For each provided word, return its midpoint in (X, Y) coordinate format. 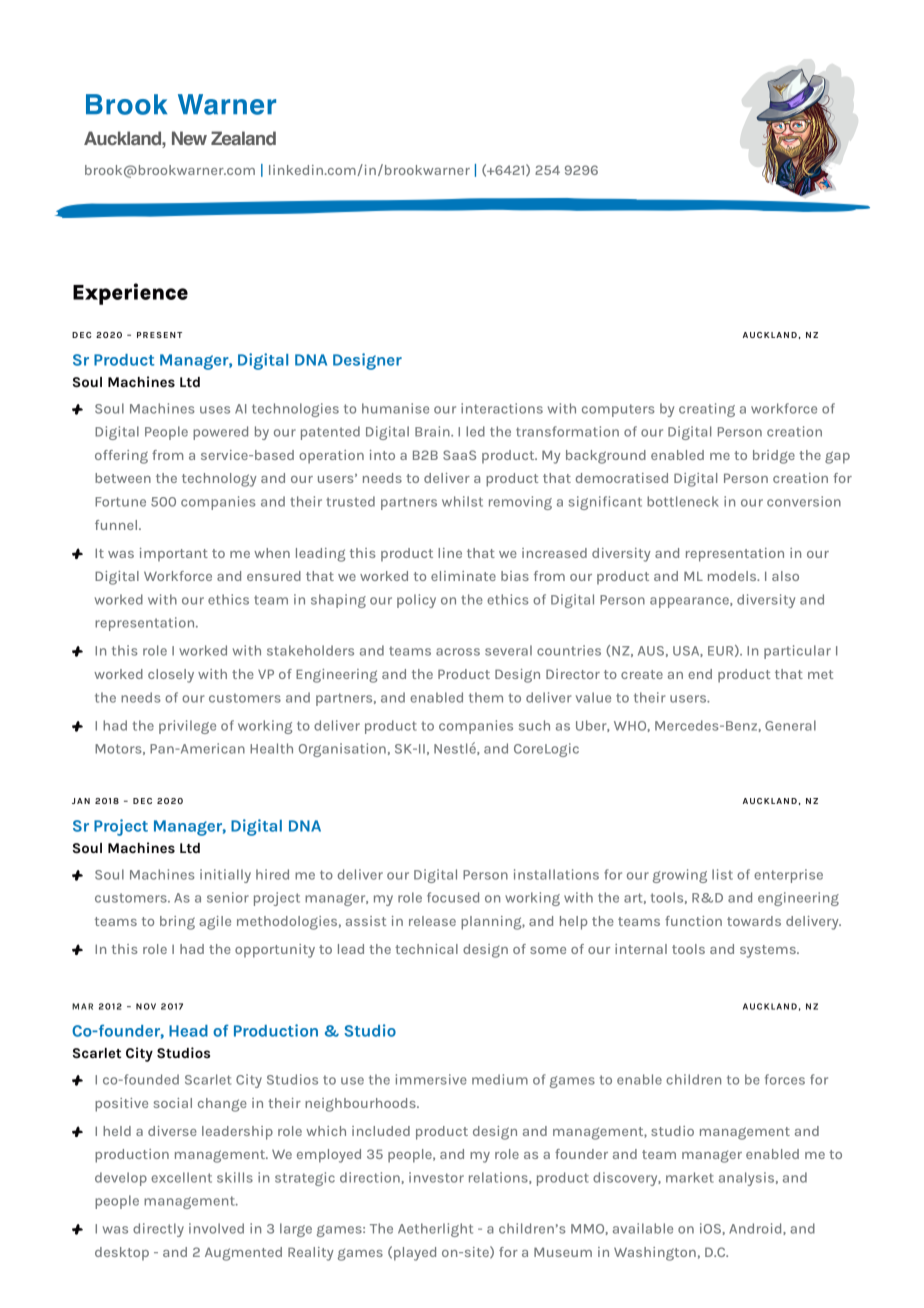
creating (707, 410)
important (174, 555)
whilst (462, 501)
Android (756, 1229)
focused (453, 897)
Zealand (243, 138)
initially (225, 876)
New (189, 138)
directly (158, 1230)
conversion (804, 501)
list (722, 874)
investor (436, 1177)
